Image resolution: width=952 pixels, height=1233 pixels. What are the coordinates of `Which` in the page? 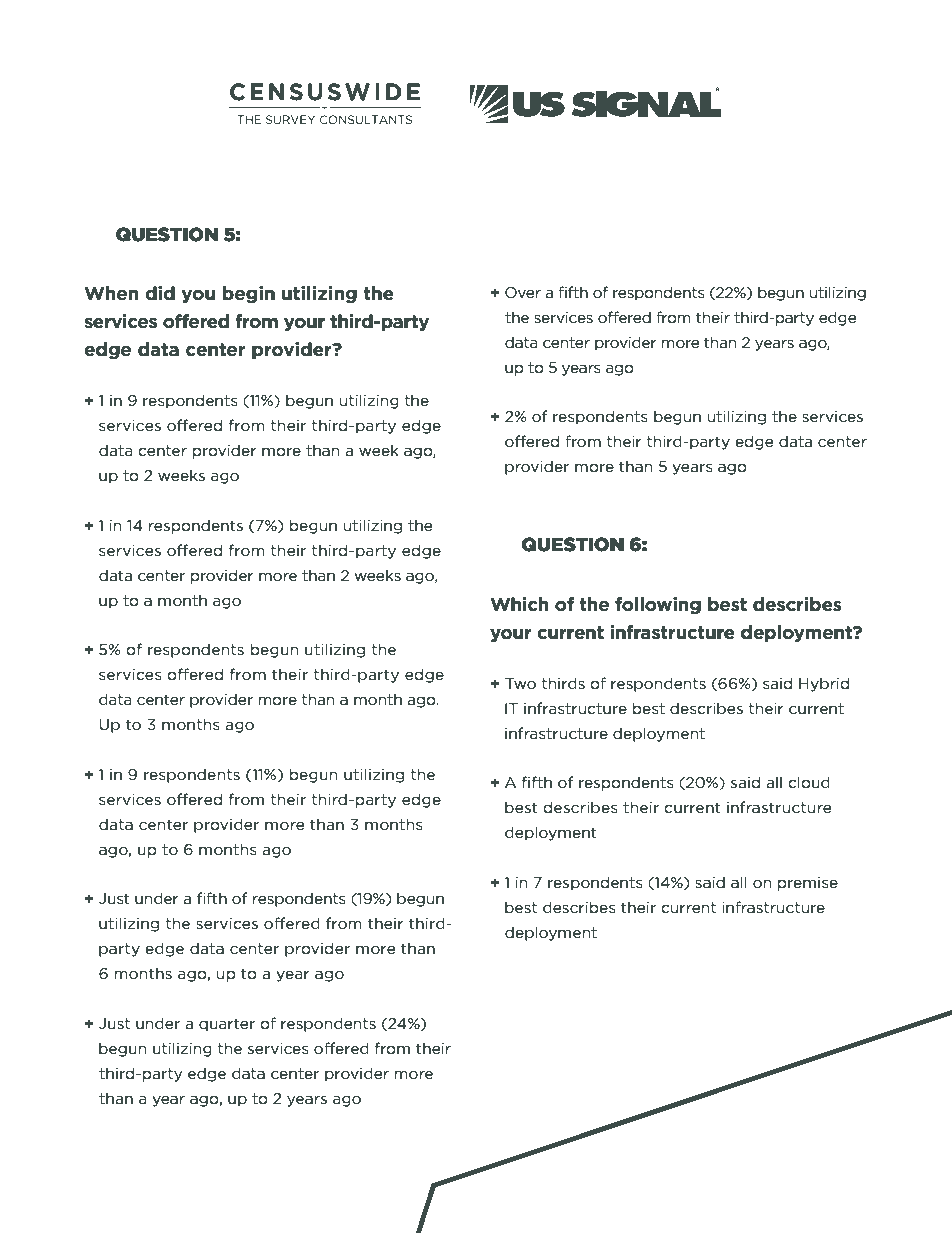 It's located at (519, 604).
